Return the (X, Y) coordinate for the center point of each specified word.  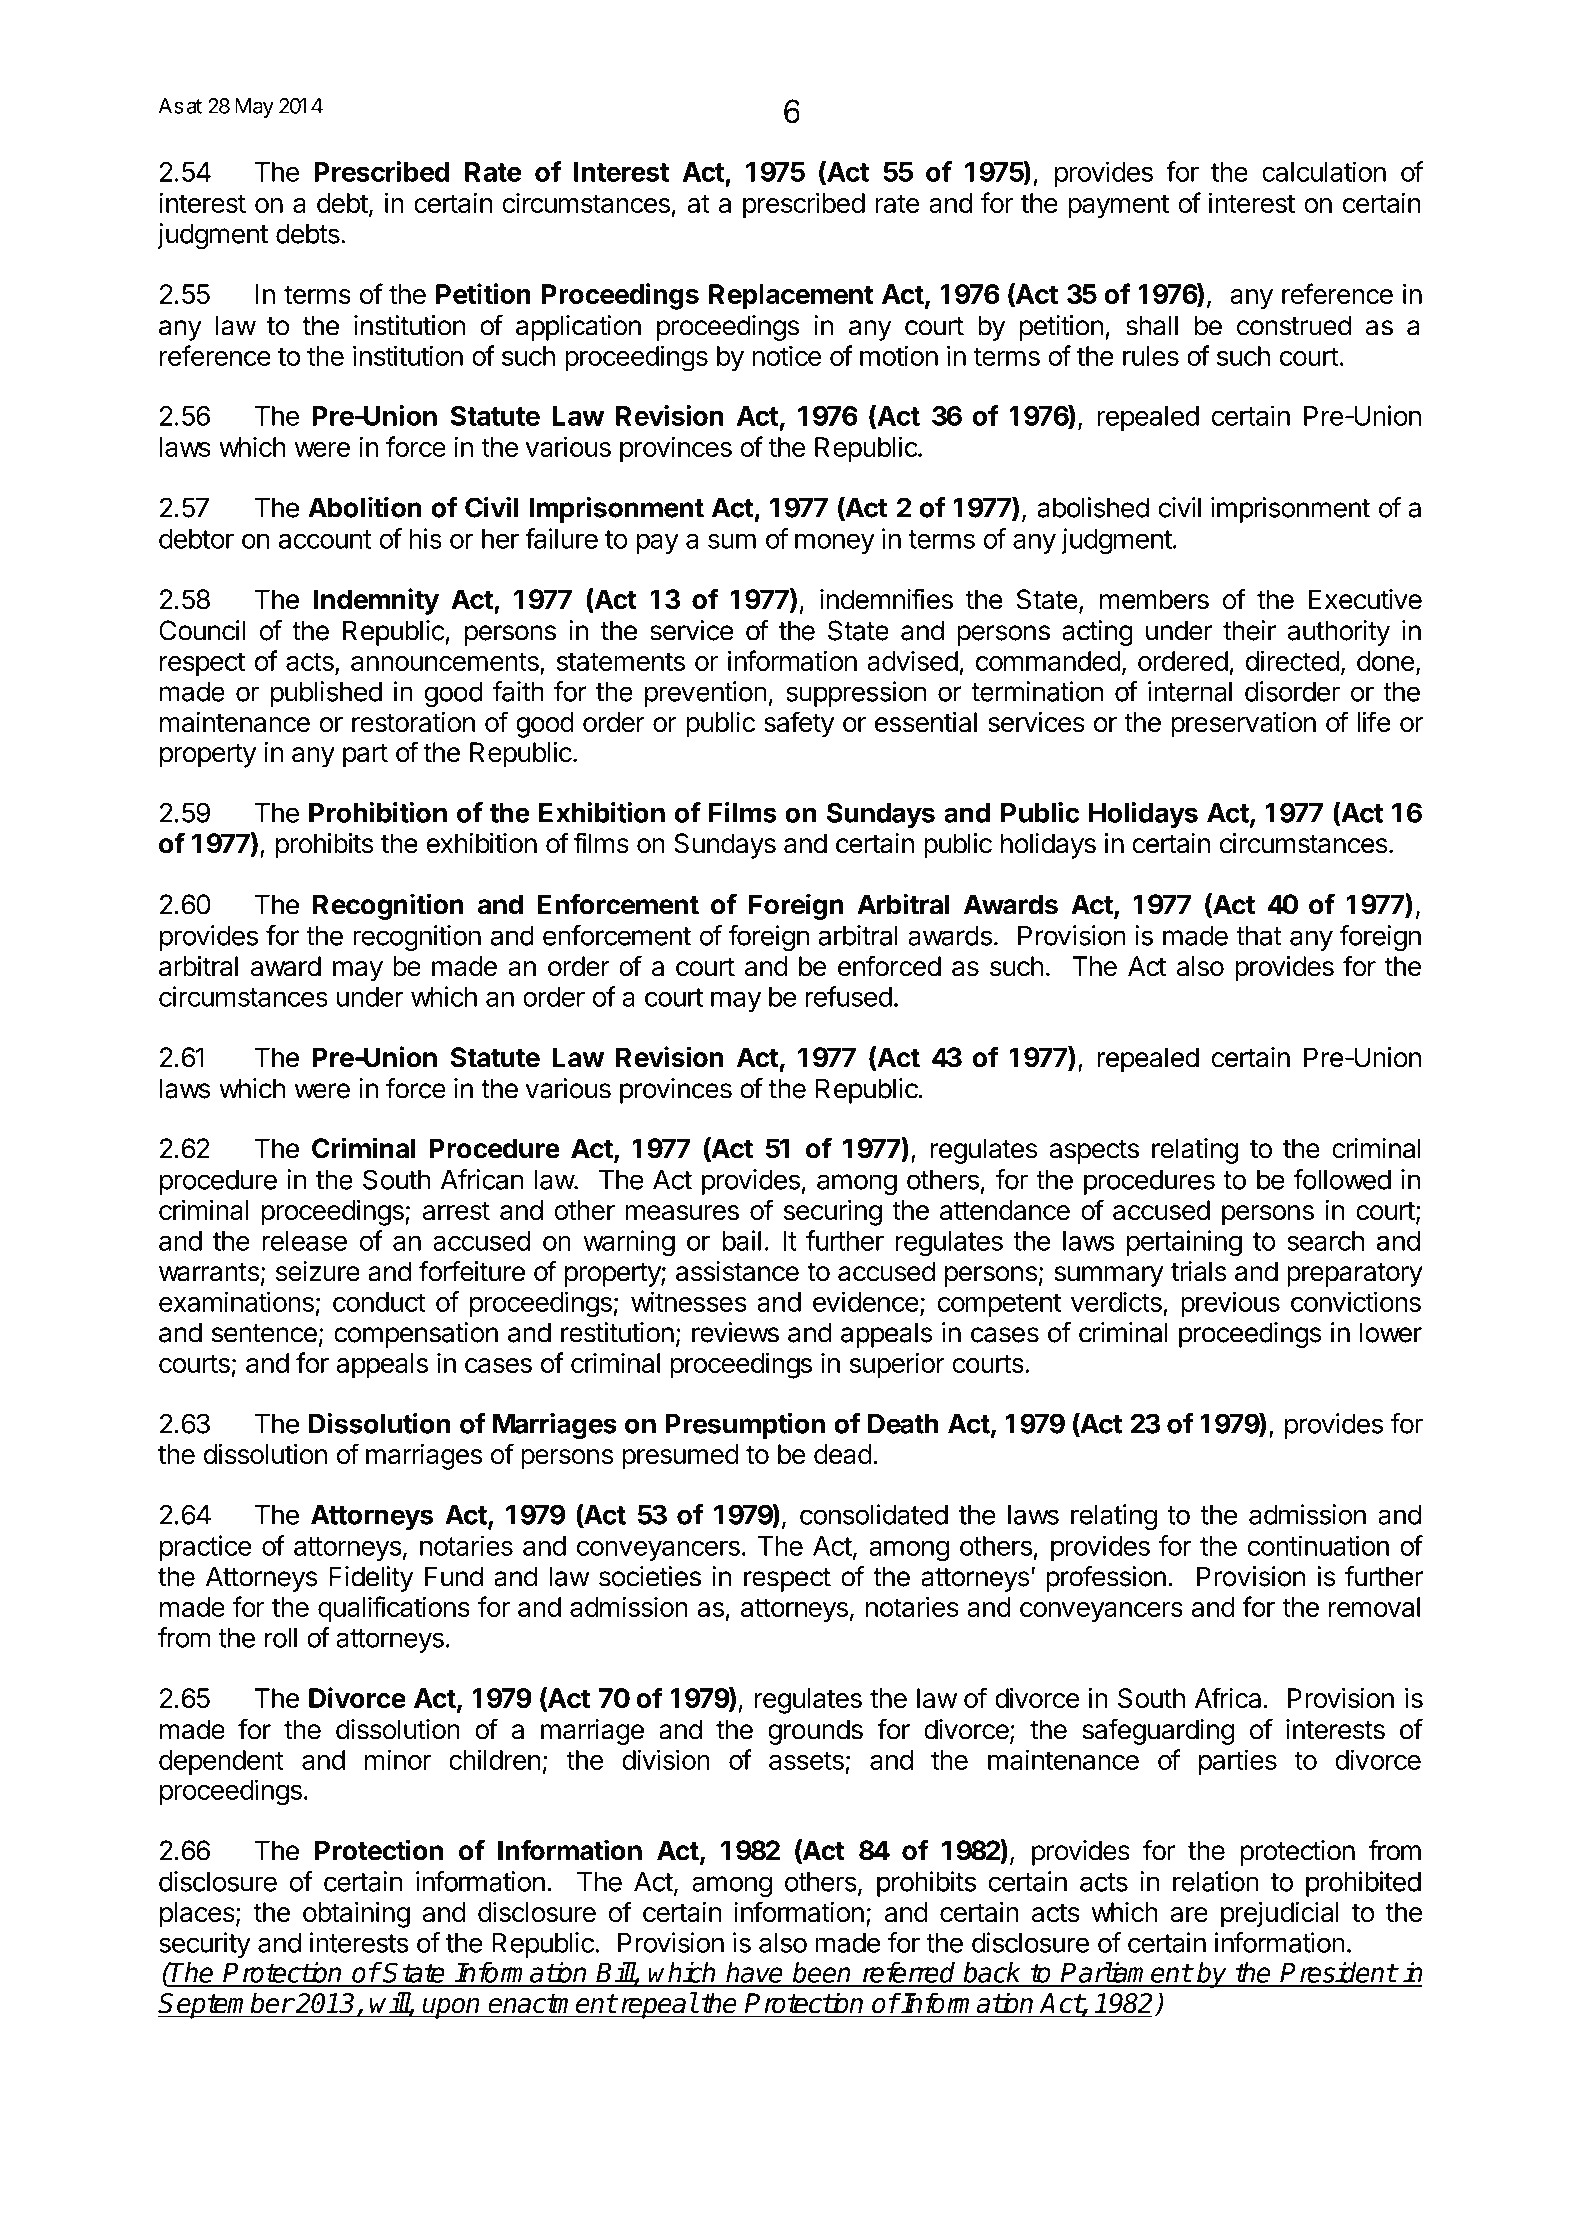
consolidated (874, 1514)
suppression (856, 694)
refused (848, 996)
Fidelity (371, 1579)
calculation (1324, 171)
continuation (1318, 1545)
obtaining (356, 1915)
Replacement (791, 297)
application (578, 328)
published (326, 694)
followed (1342, 1179)
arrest (456, 1211)
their (1249, 630)
